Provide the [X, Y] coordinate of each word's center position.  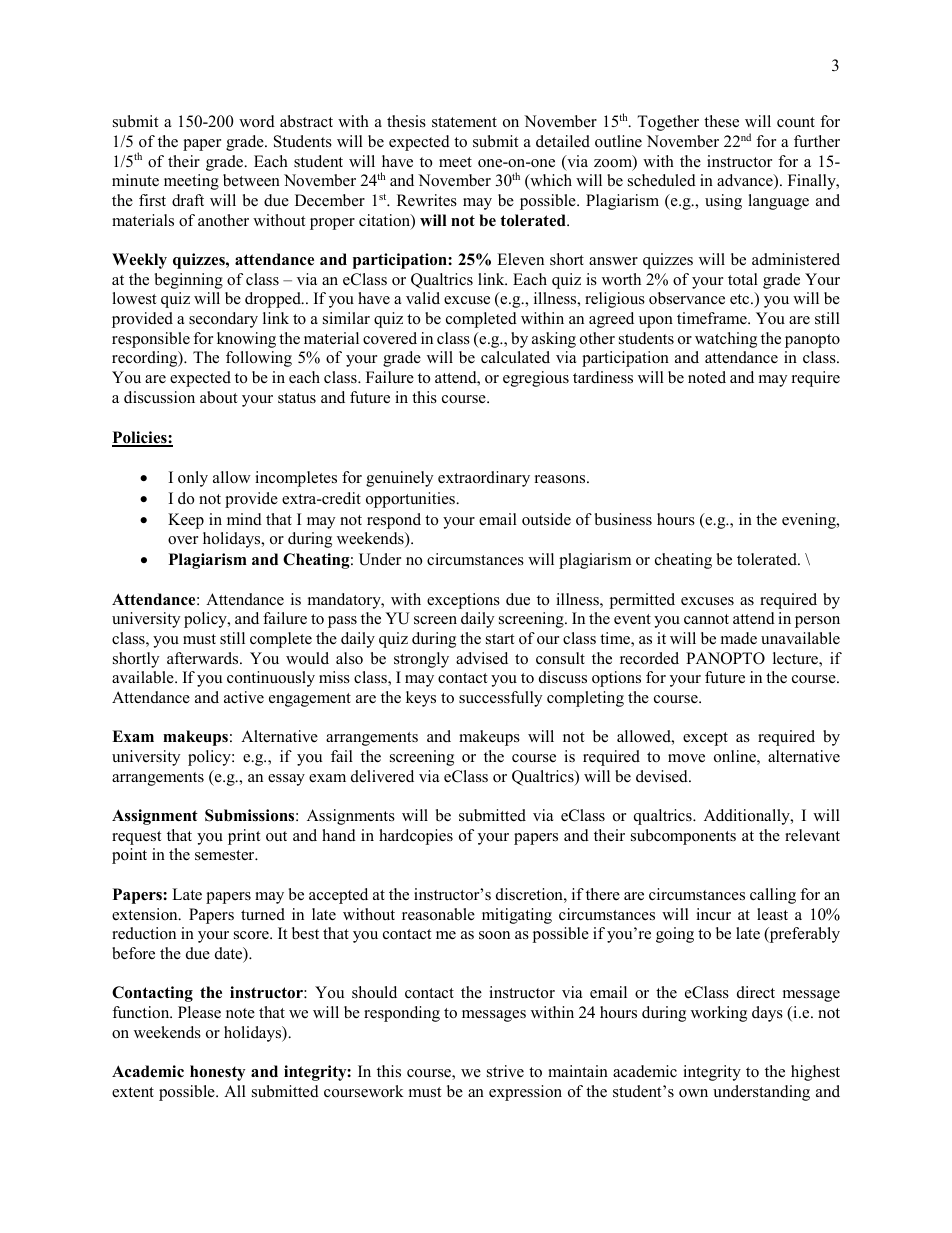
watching [726, 340]
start [500, 639]
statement [464, 122]
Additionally [748, 817]
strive [505, 1071]
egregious [536, 379]
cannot [706, 619]
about [218, 397]
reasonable [438, 914]
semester [226, 855]
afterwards [204, 658]
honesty [217, 1073]
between [251, 180]
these [721, 121]
